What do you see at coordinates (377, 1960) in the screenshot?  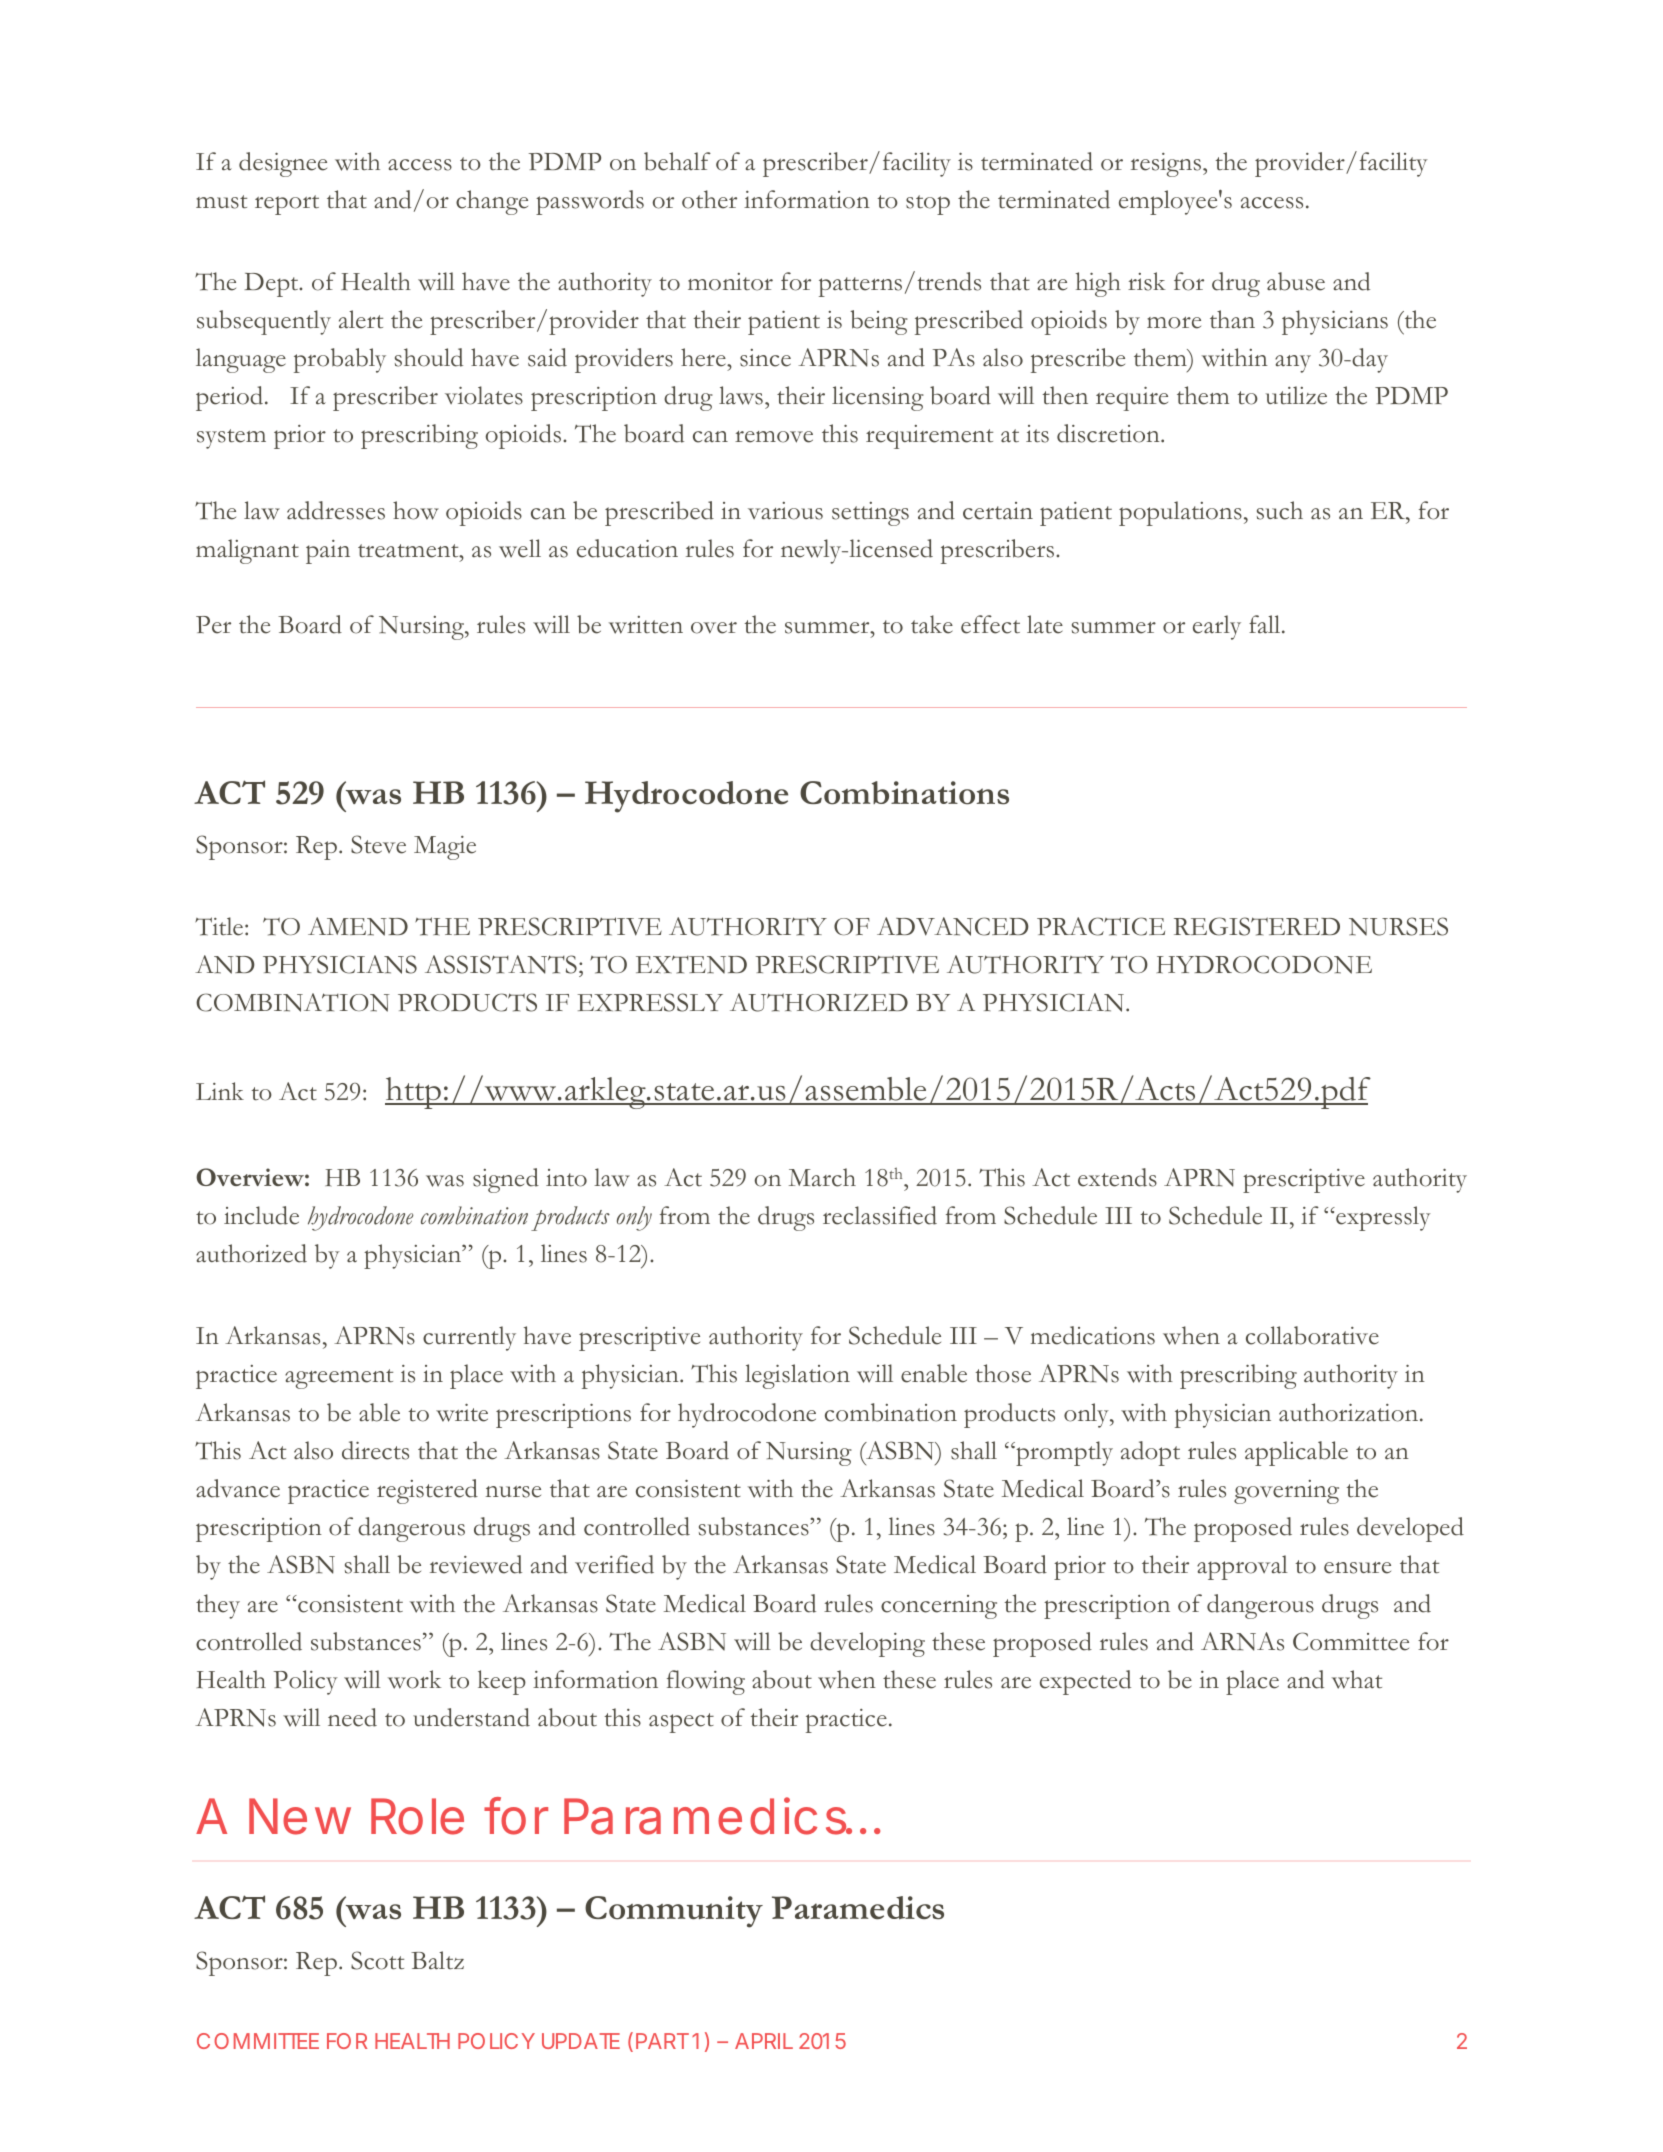 I see `Scott` at bounding box center [377, 1960].
